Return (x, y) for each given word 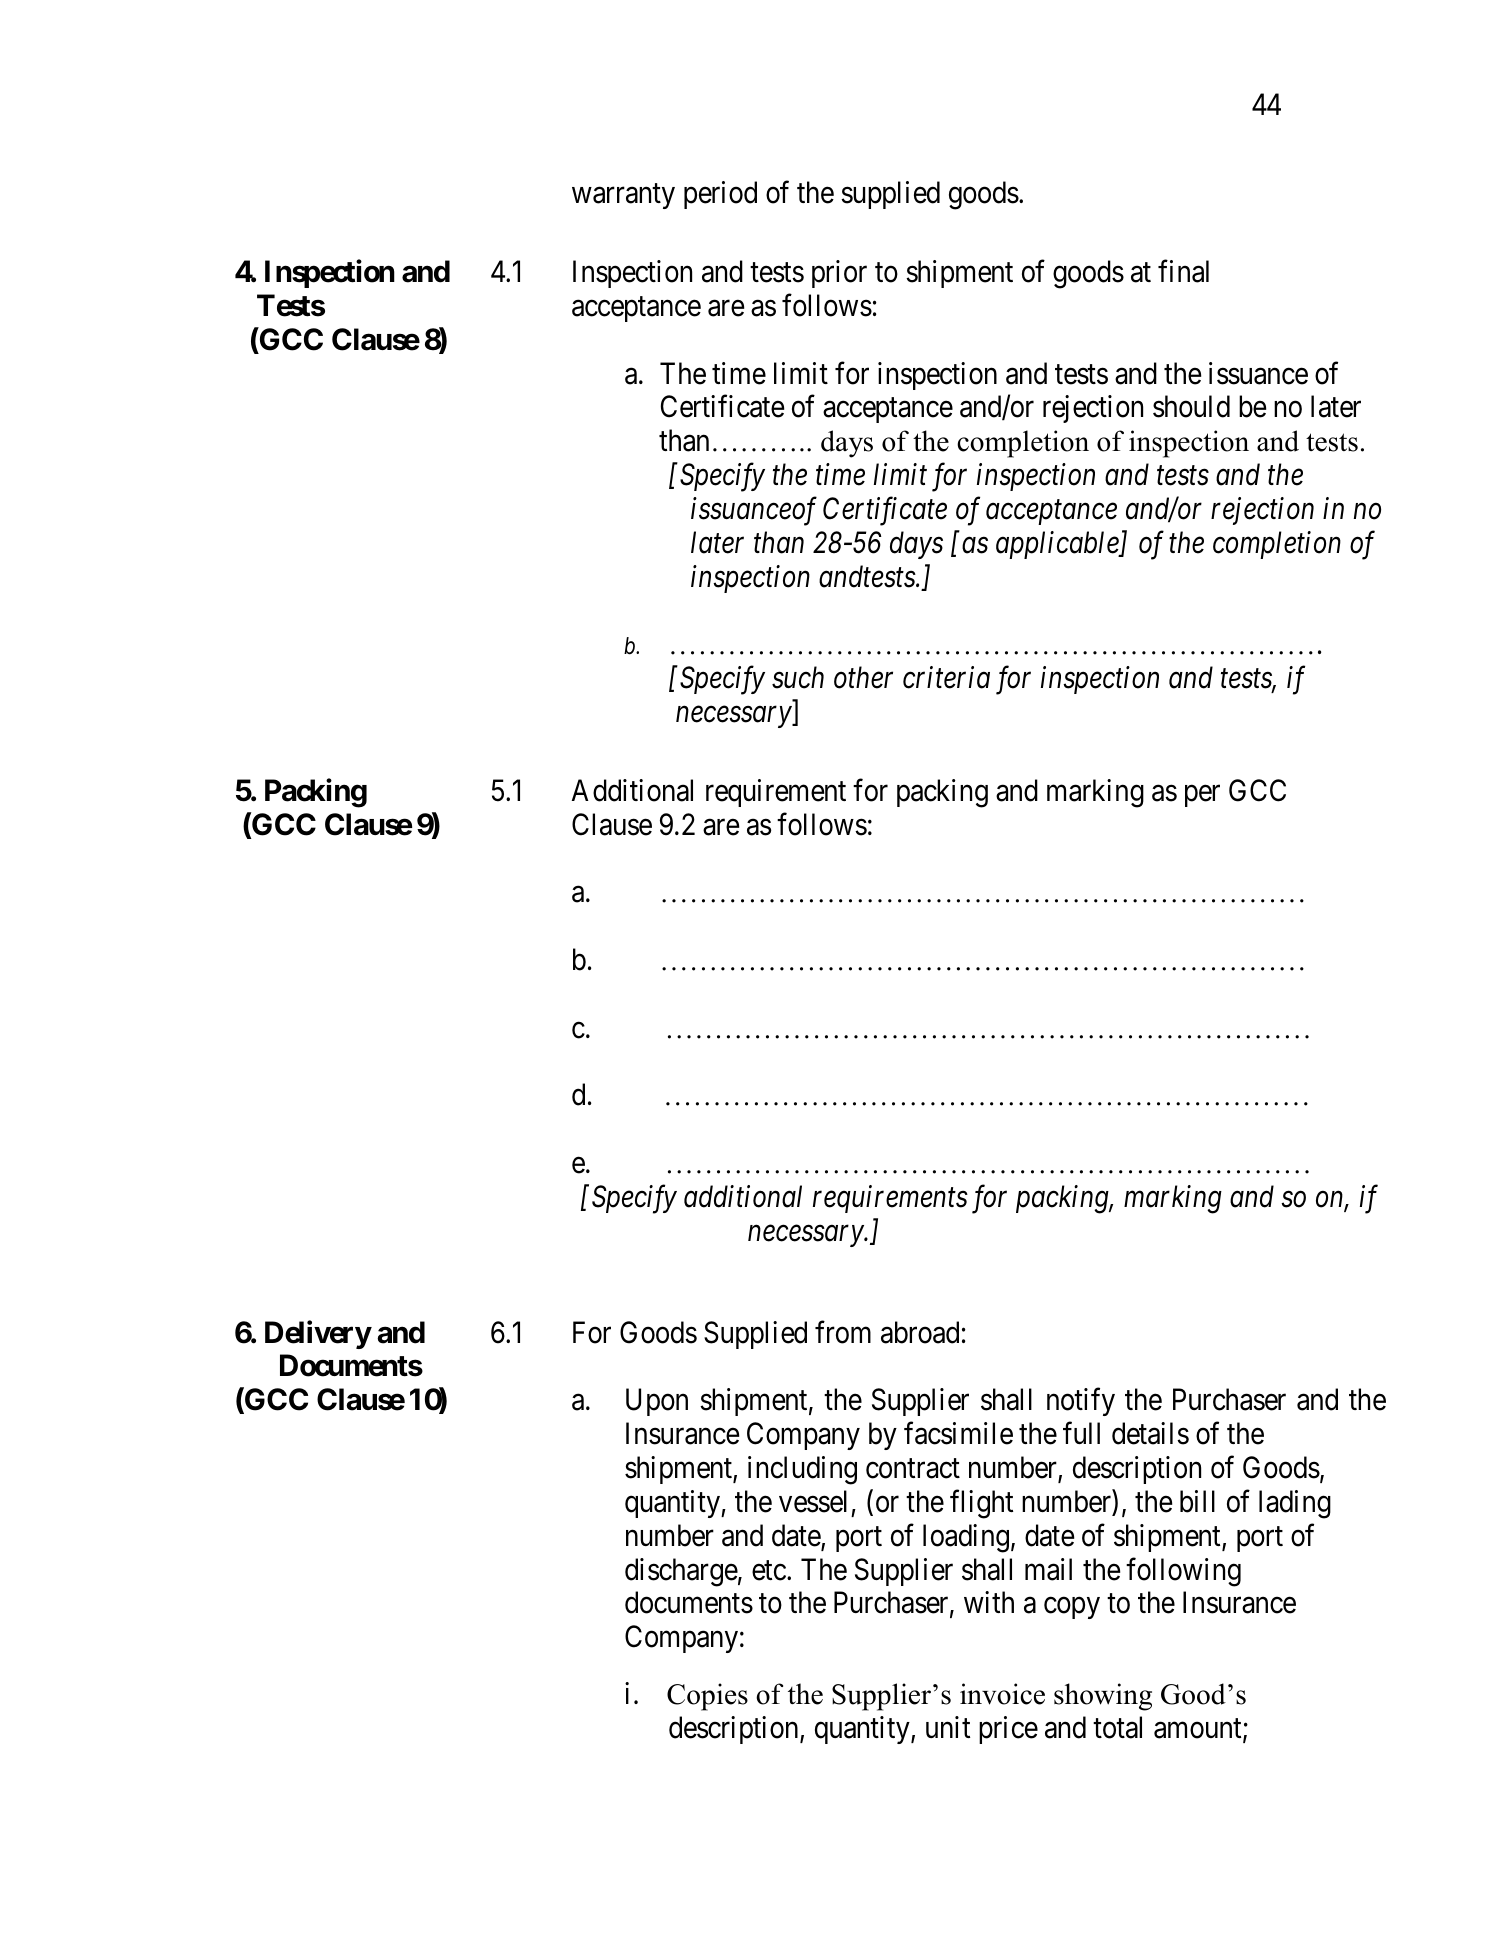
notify (1081, 1402)
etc (769, 1571)
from (843, 1332)
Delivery (318, 1334)
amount (1199, 1730)
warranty (623, 196)
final (1183, 271)
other (863, 677)
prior (839, 274)
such (798, 677)
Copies (707, 1697)
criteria (946, 678)
